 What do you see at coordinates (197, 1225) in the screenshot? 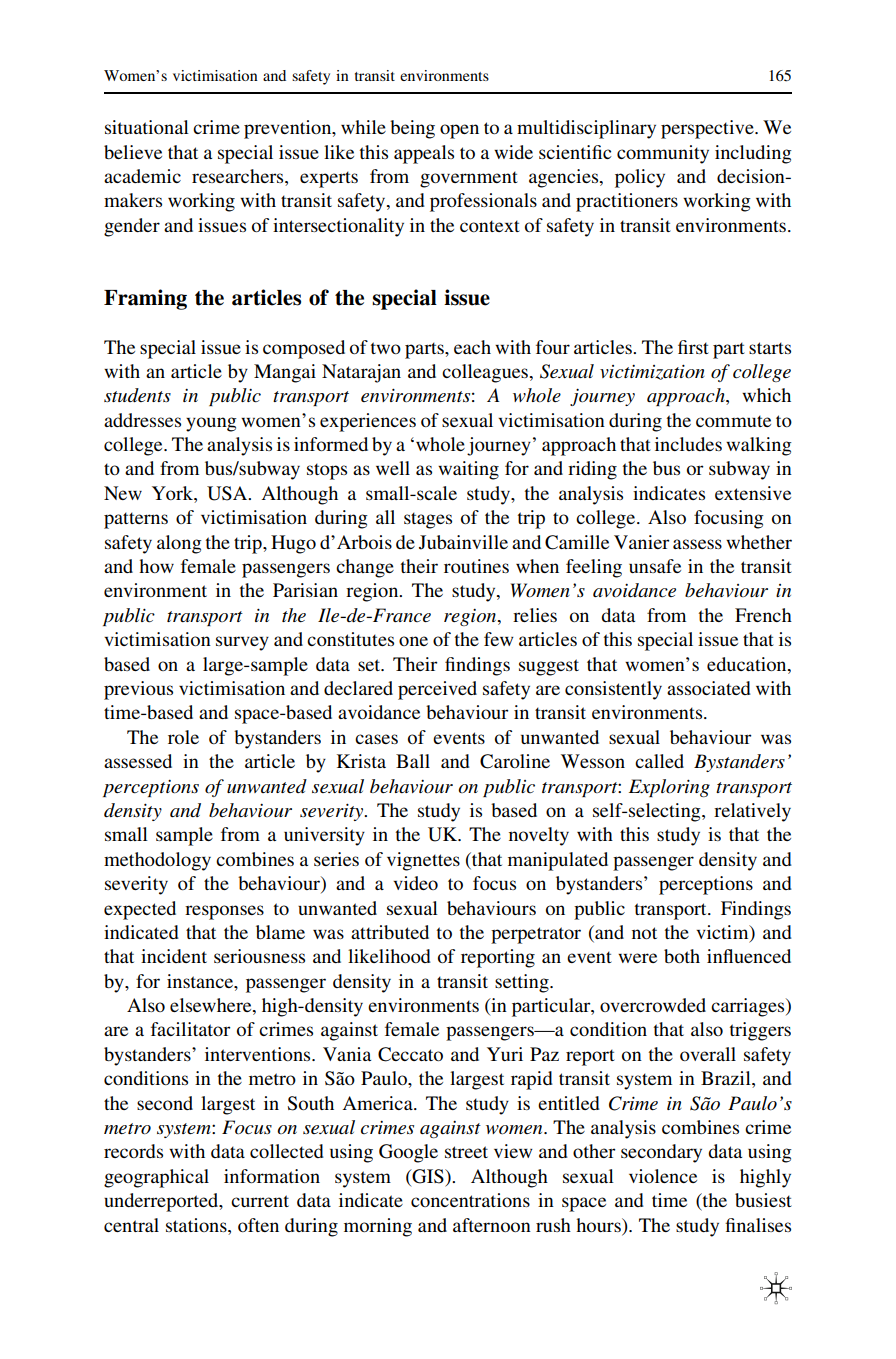
I see `stations` at bounding box center [197, 1225].
